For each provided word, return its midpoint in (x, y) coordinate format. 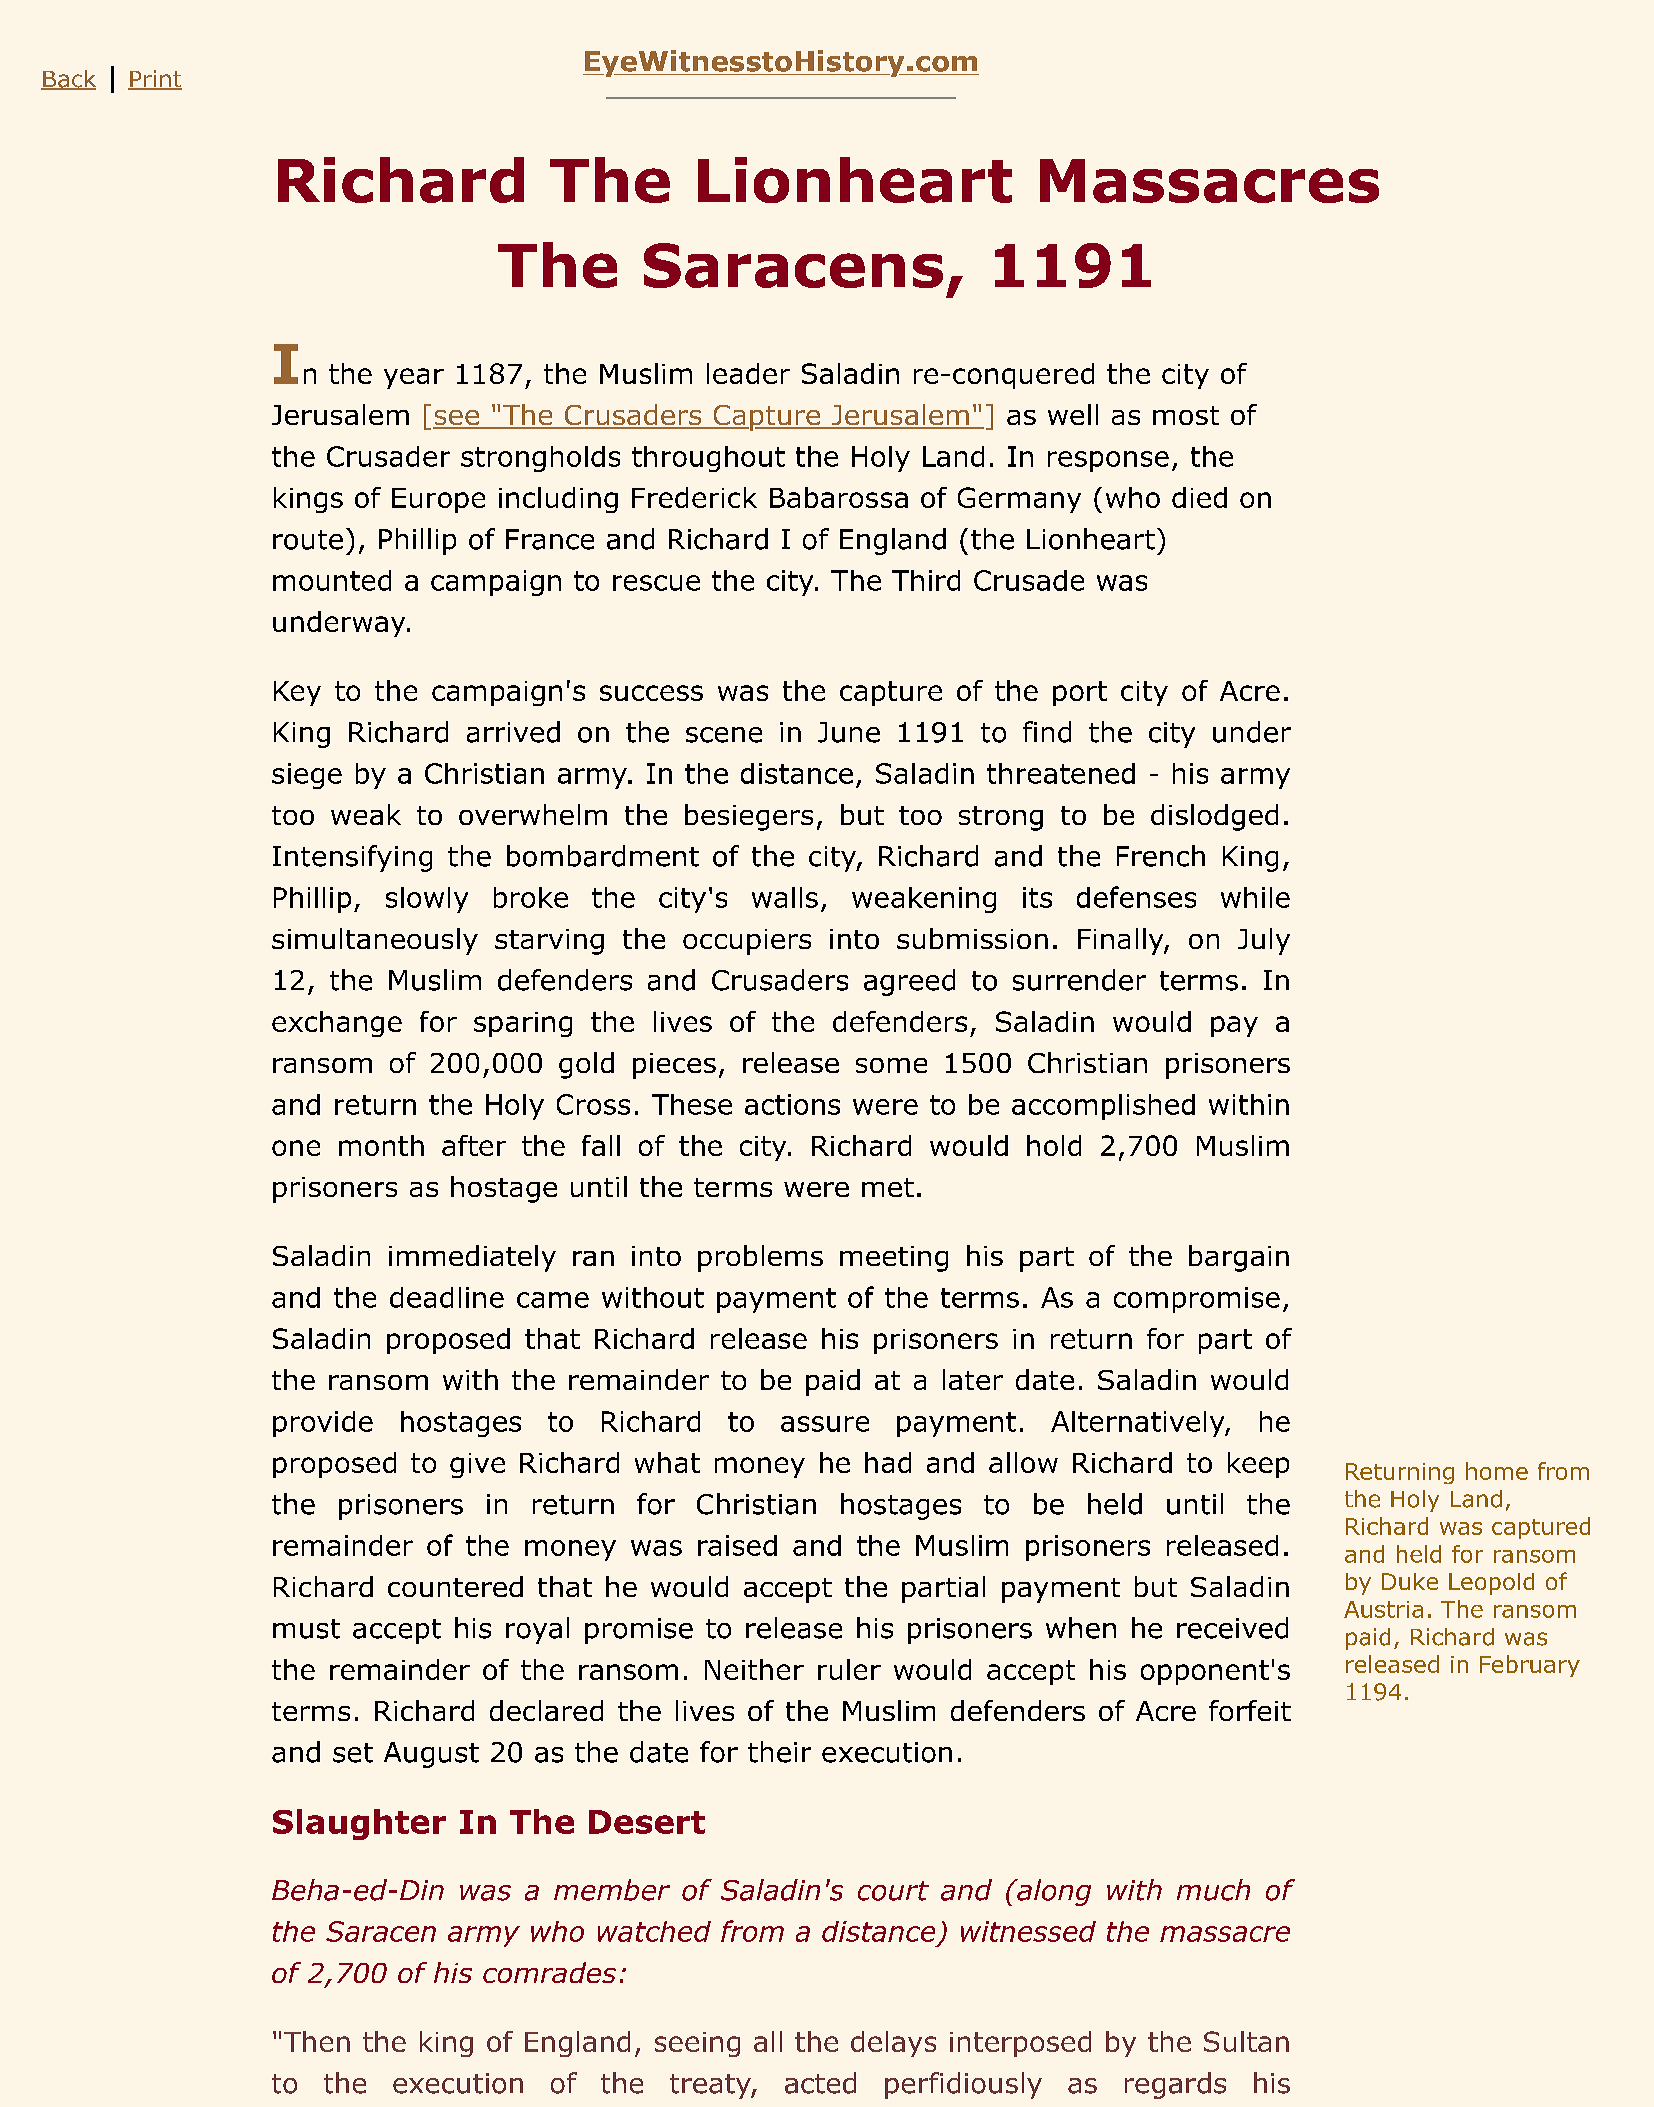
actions (792, 1104)
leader (748, 373)
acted (820, 2083)
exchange (337, 1024)
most (1186, 415)
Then (317, 2041)
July (1264, 941)
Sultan (1246, 2041)
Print (155, 80)
